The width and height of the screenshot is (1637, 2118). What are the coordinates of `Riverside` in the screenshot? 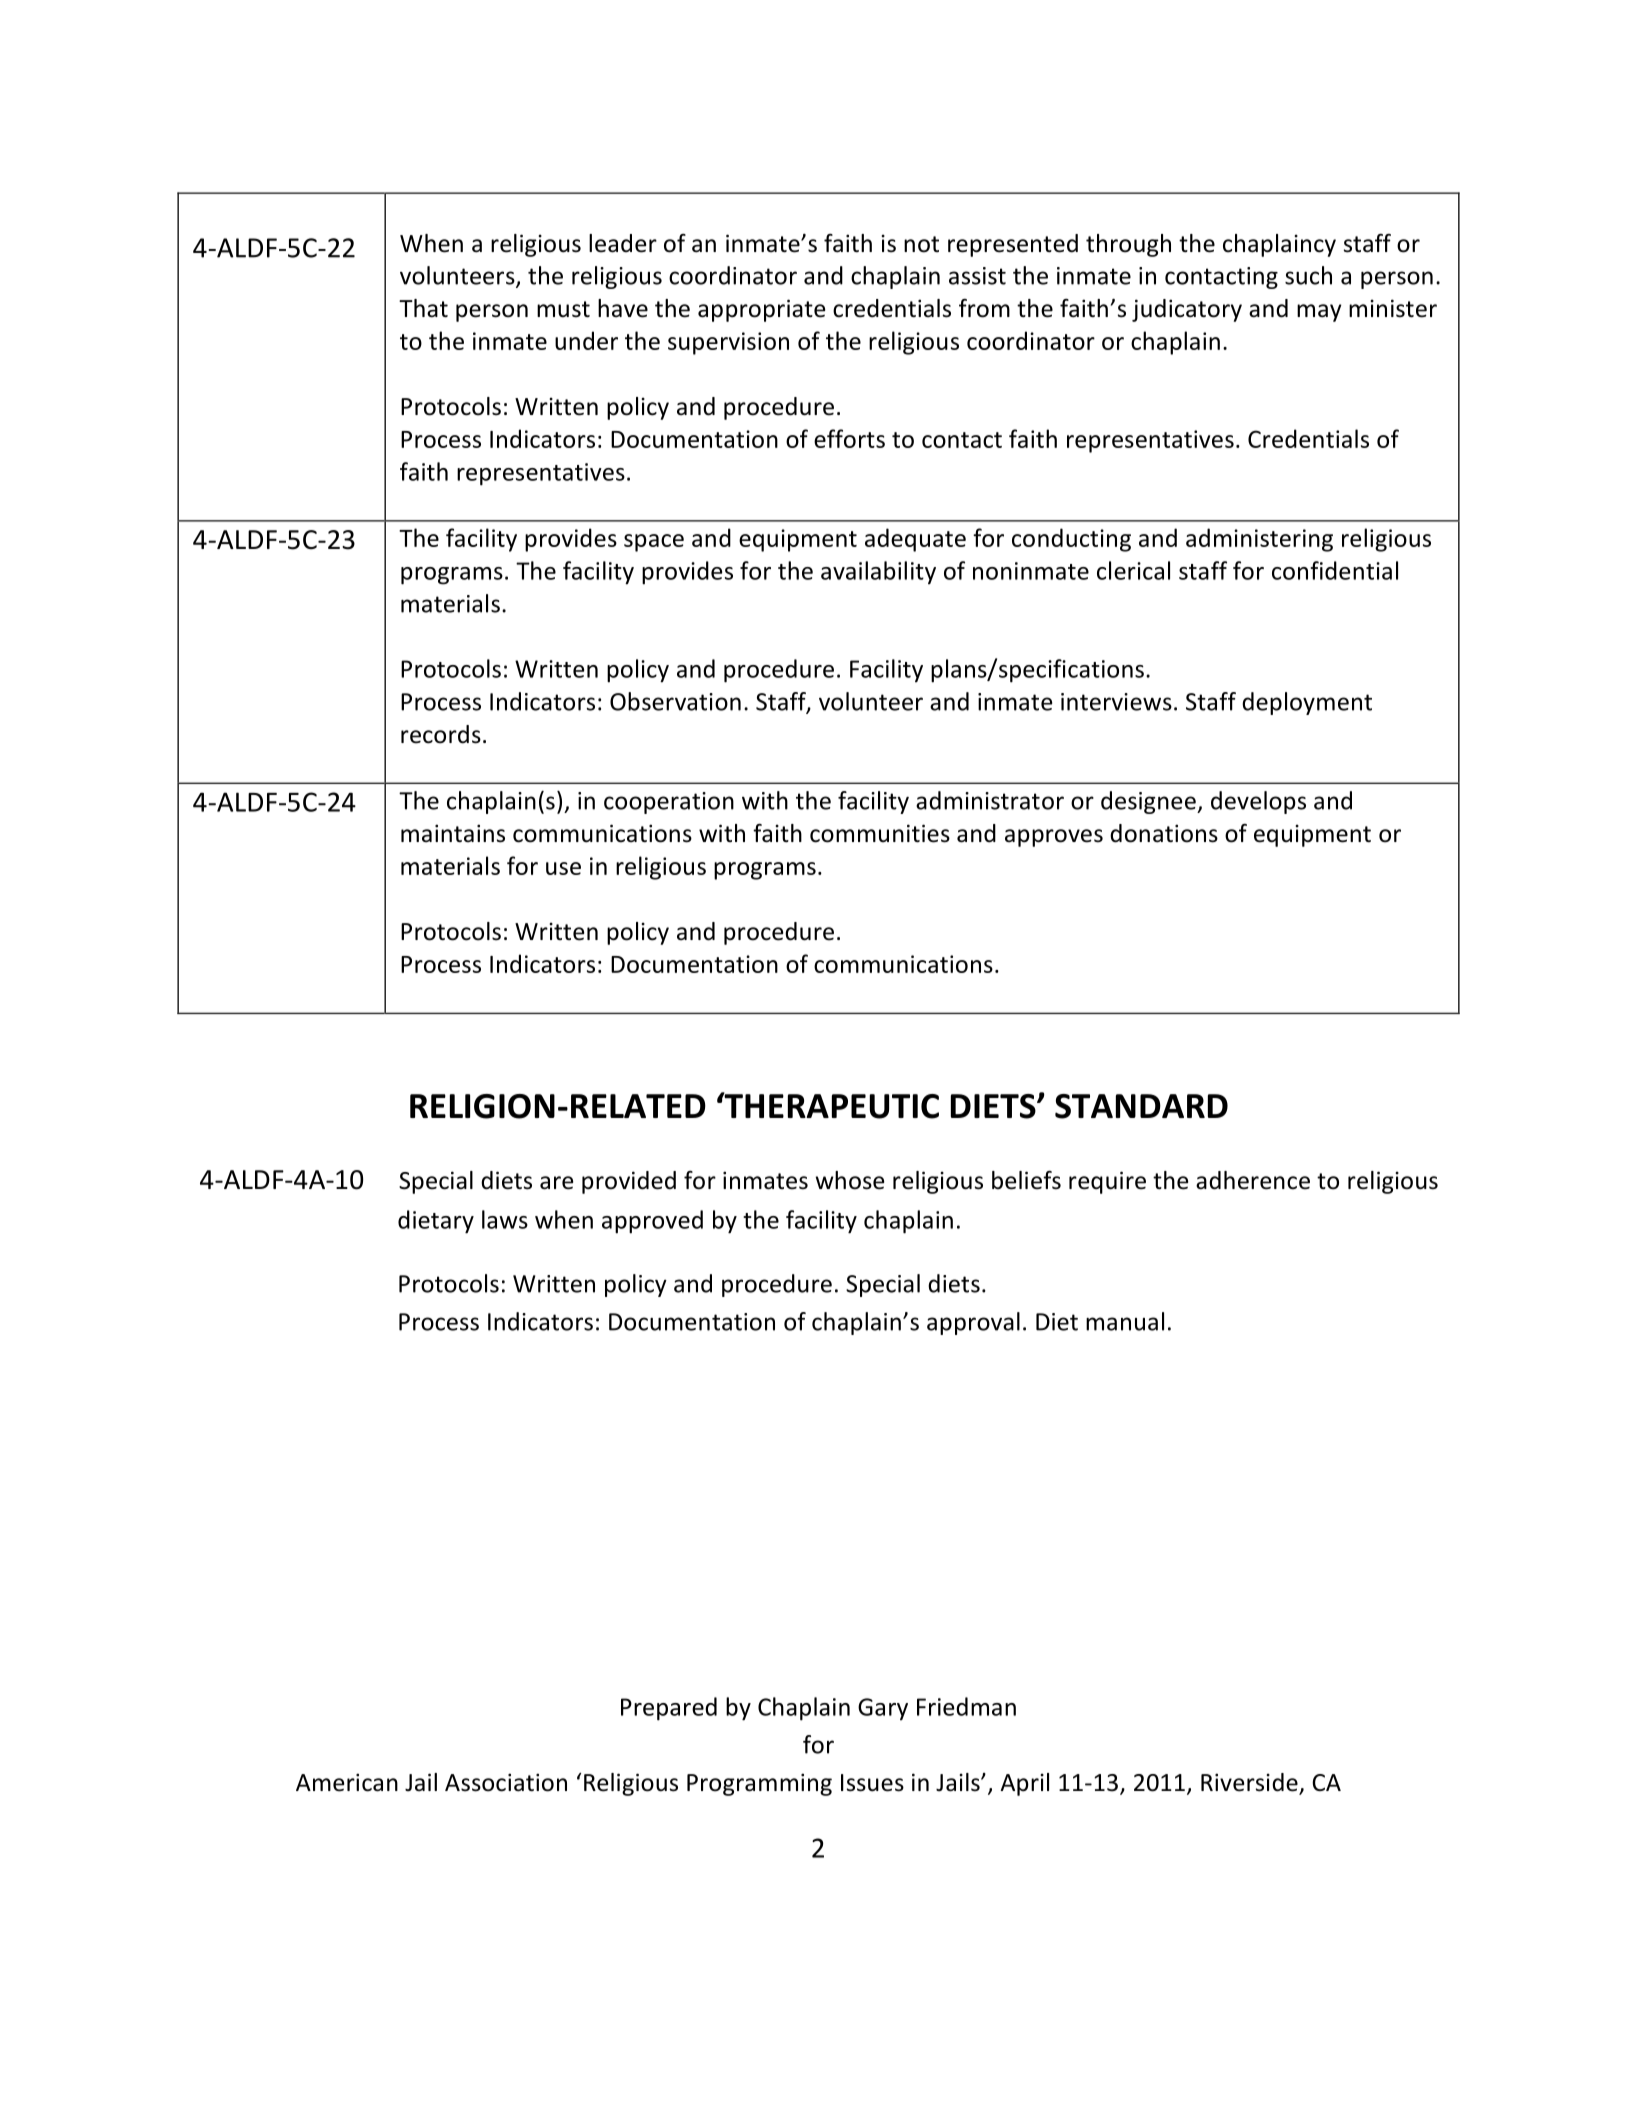 It's located at (1250, 1783).
